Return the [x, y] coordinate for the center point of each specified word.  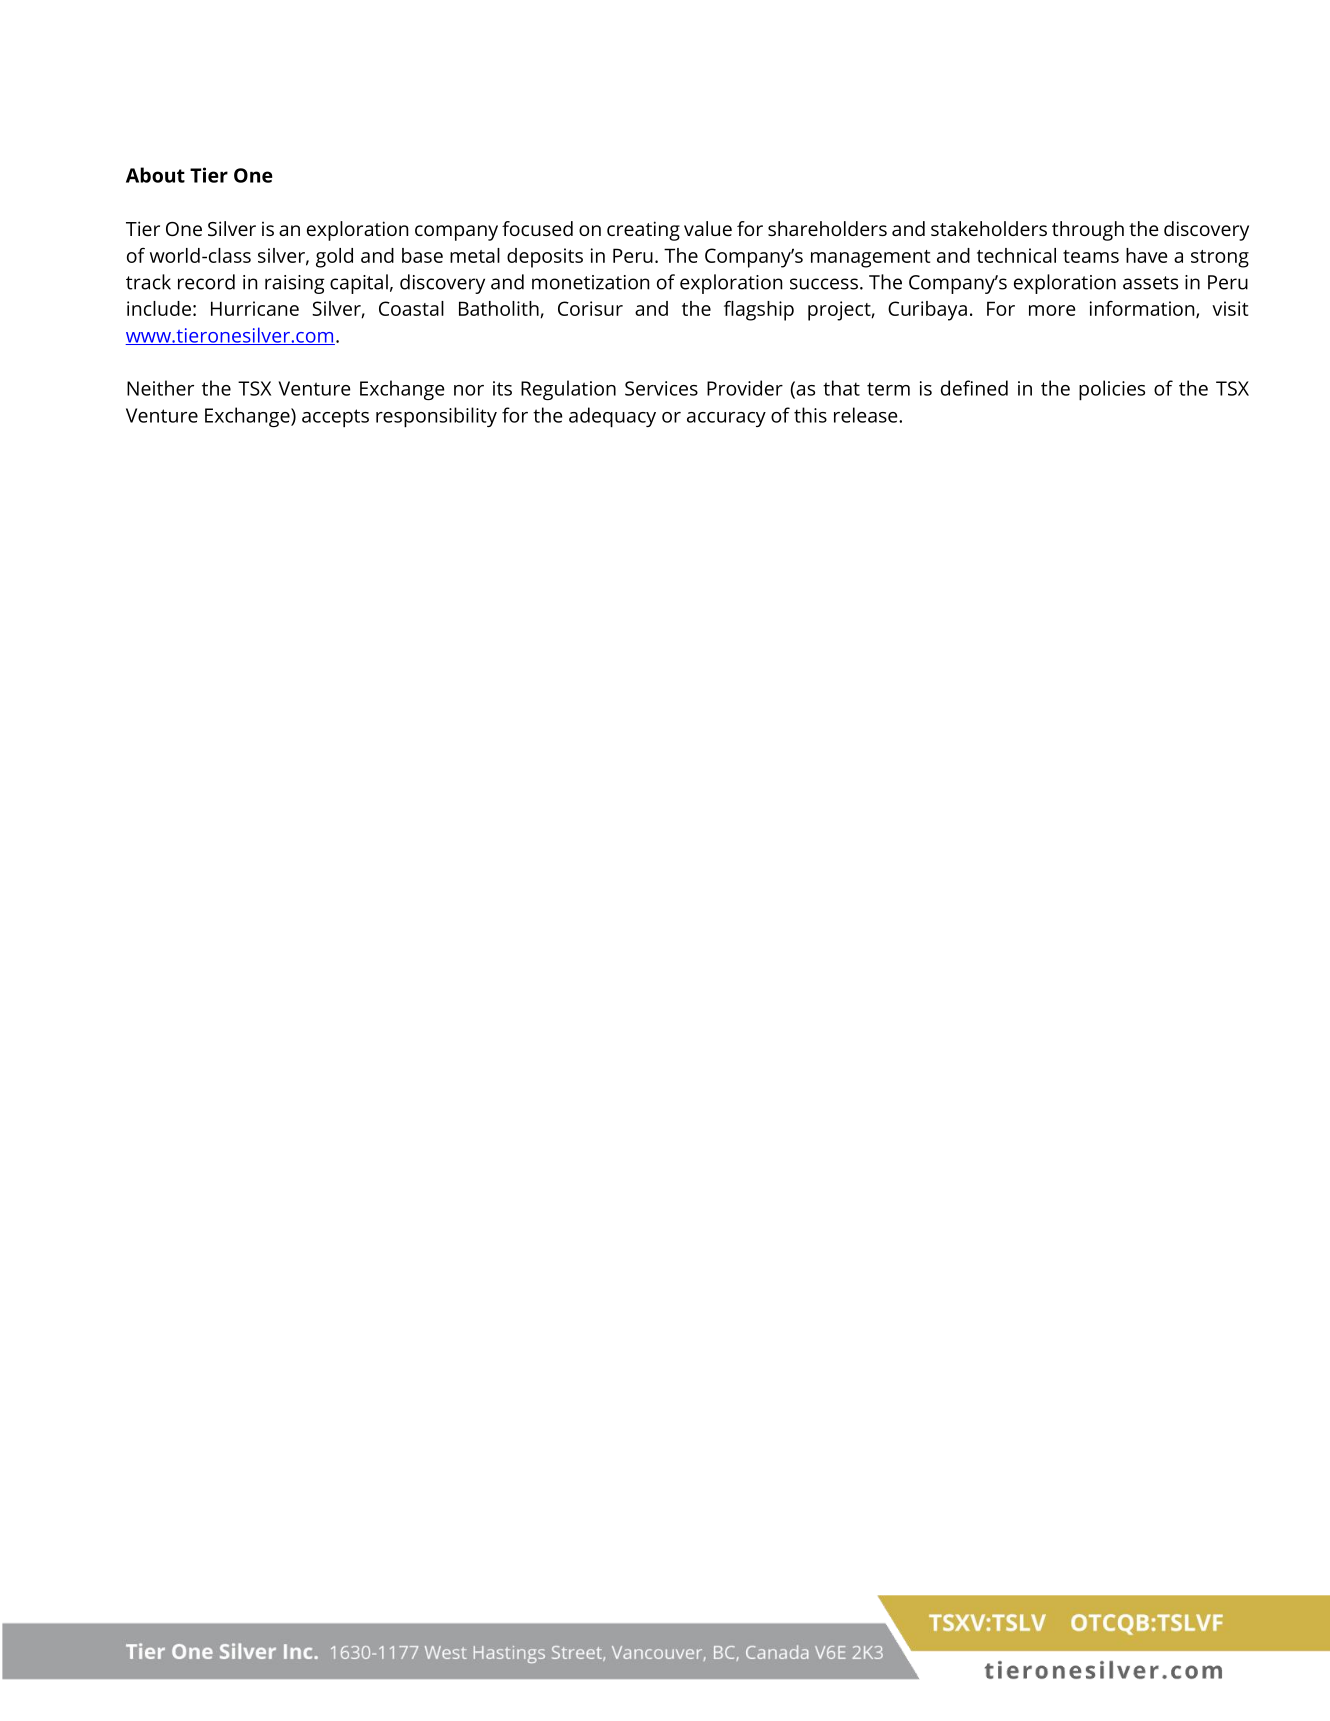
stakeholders [989, 228]
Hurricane [255, 308]
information [1143, 309]
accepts [335, 418]
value [708, 228]
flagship [759, 311]
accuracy [726, 419]
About [155, 175]
